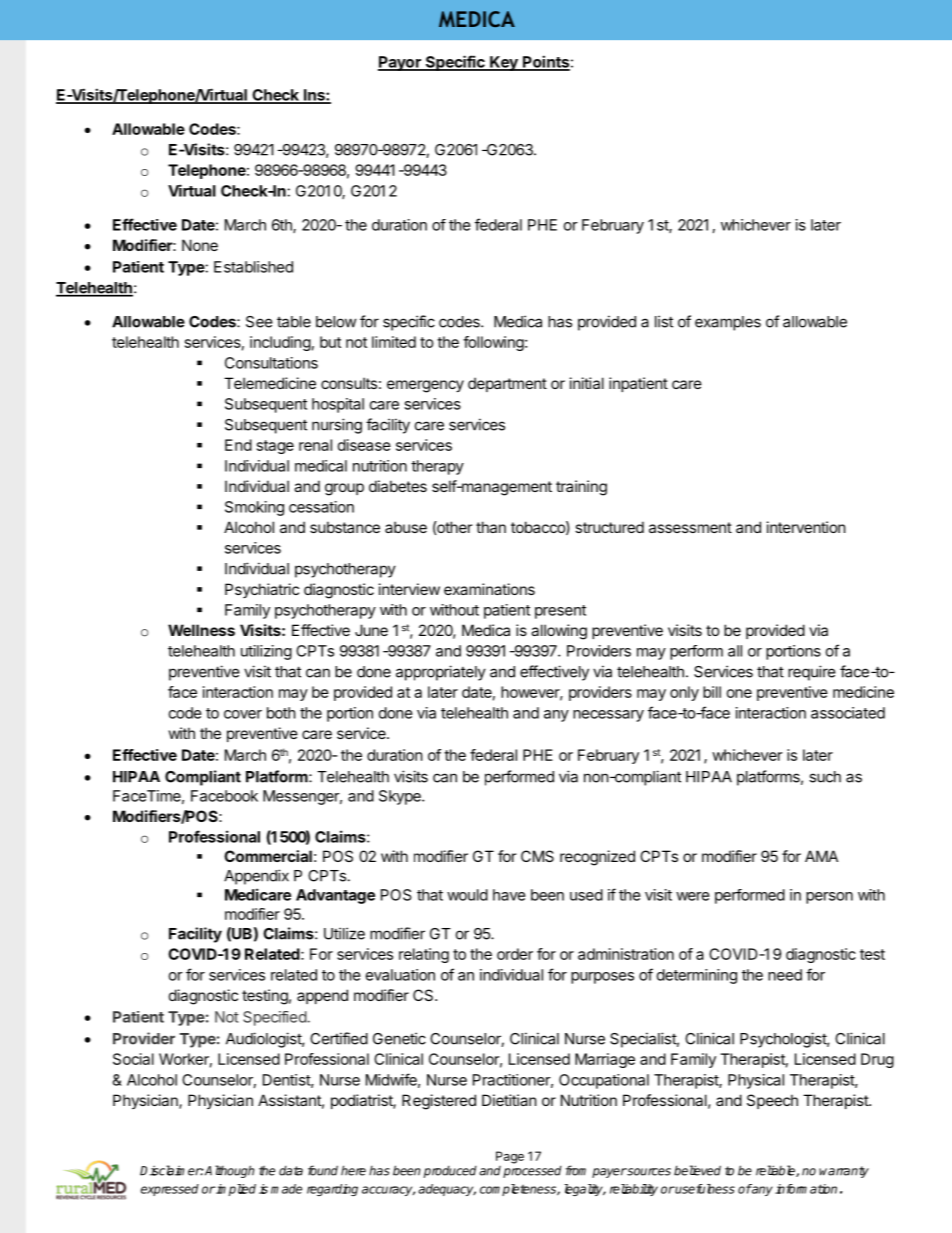 The image size is (952, 1233). Describe the element at coordinates (243, 714) in the image. I see `cover` at that location.
